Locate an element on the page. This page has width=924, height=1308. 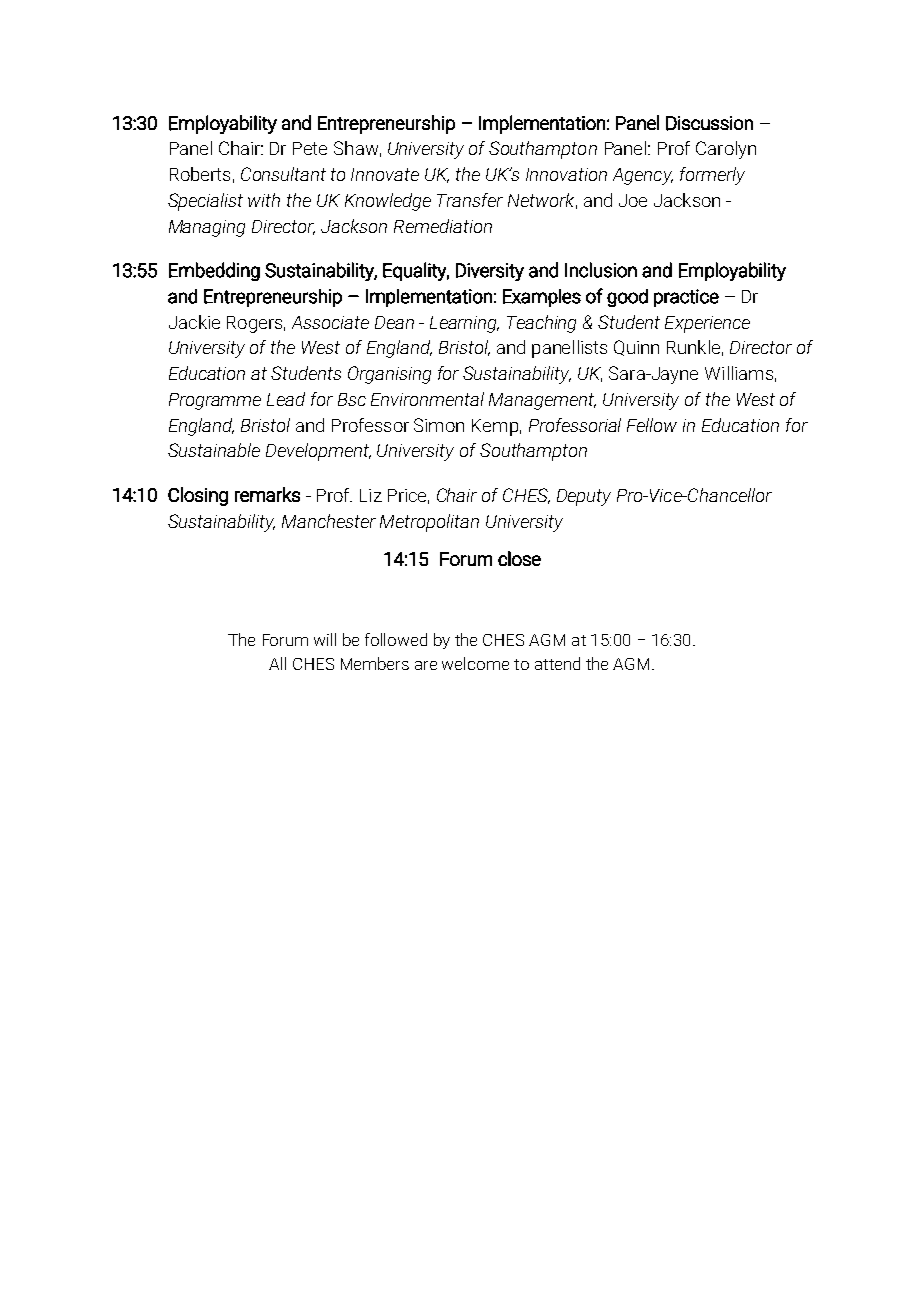
Lead is located at coordinates (286, 399).
